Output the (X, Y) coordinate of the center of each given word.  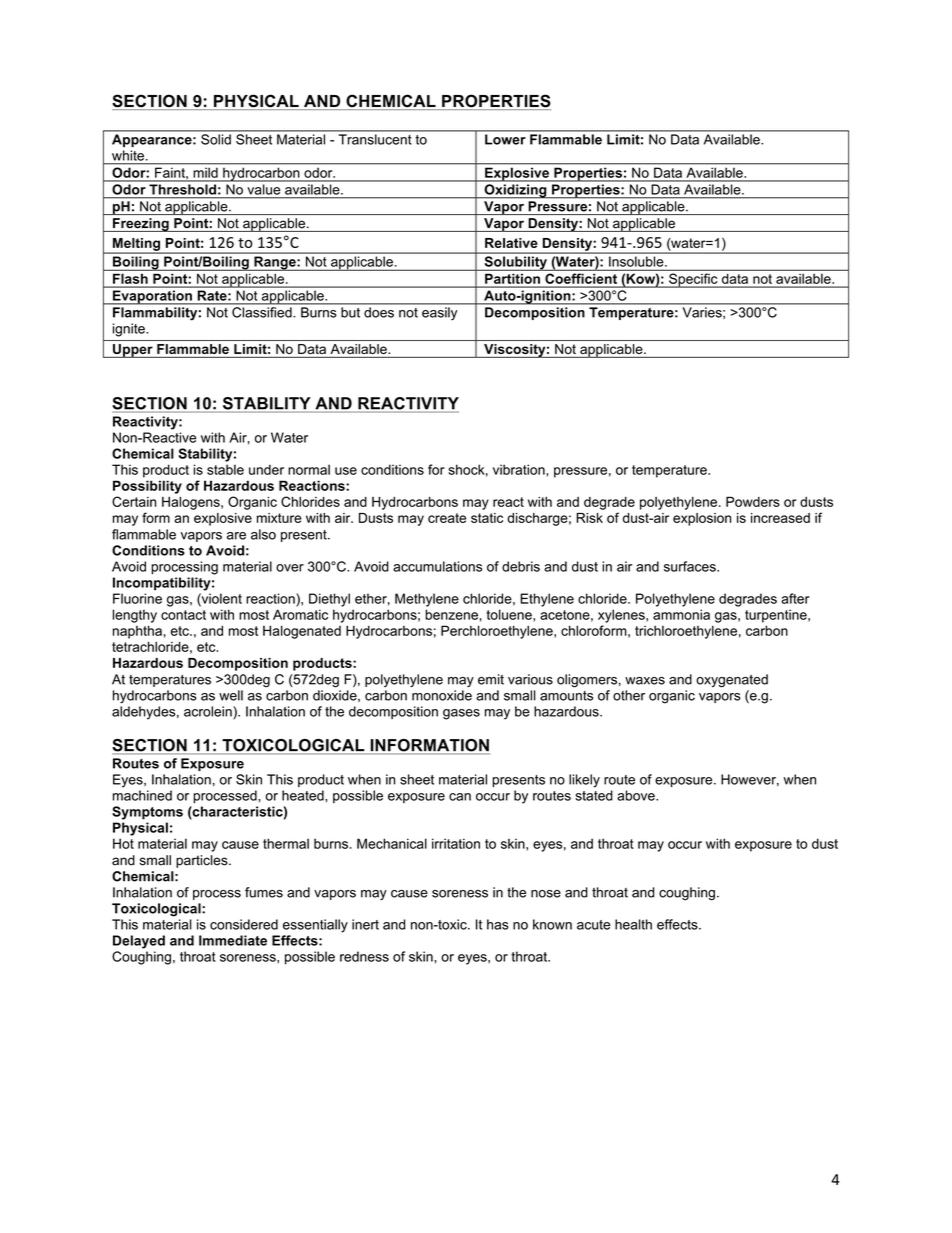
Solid (216, 139)
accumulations (437, 566)
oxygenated (732, 681)
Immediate (233, 940)
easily (439, 313)
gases (461, 714)
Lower (505, 139)
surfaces (691, 566)
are (236, 536)
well (231, 695)
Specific (693, 280)
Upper (133, 351)
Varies (703, 312)
